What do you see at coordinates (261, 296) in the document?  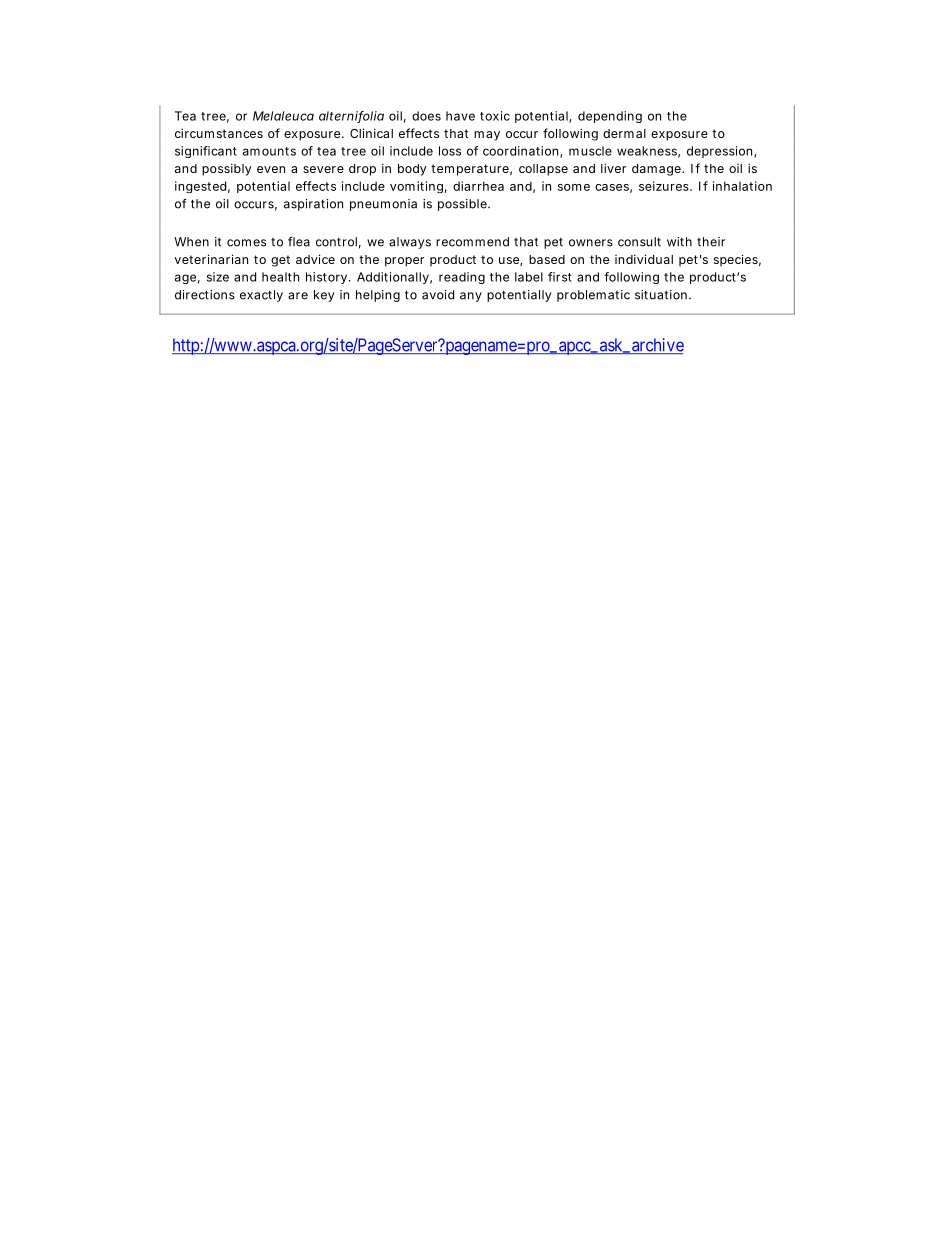 I see `exactly` at bounding box center [261, 296].
